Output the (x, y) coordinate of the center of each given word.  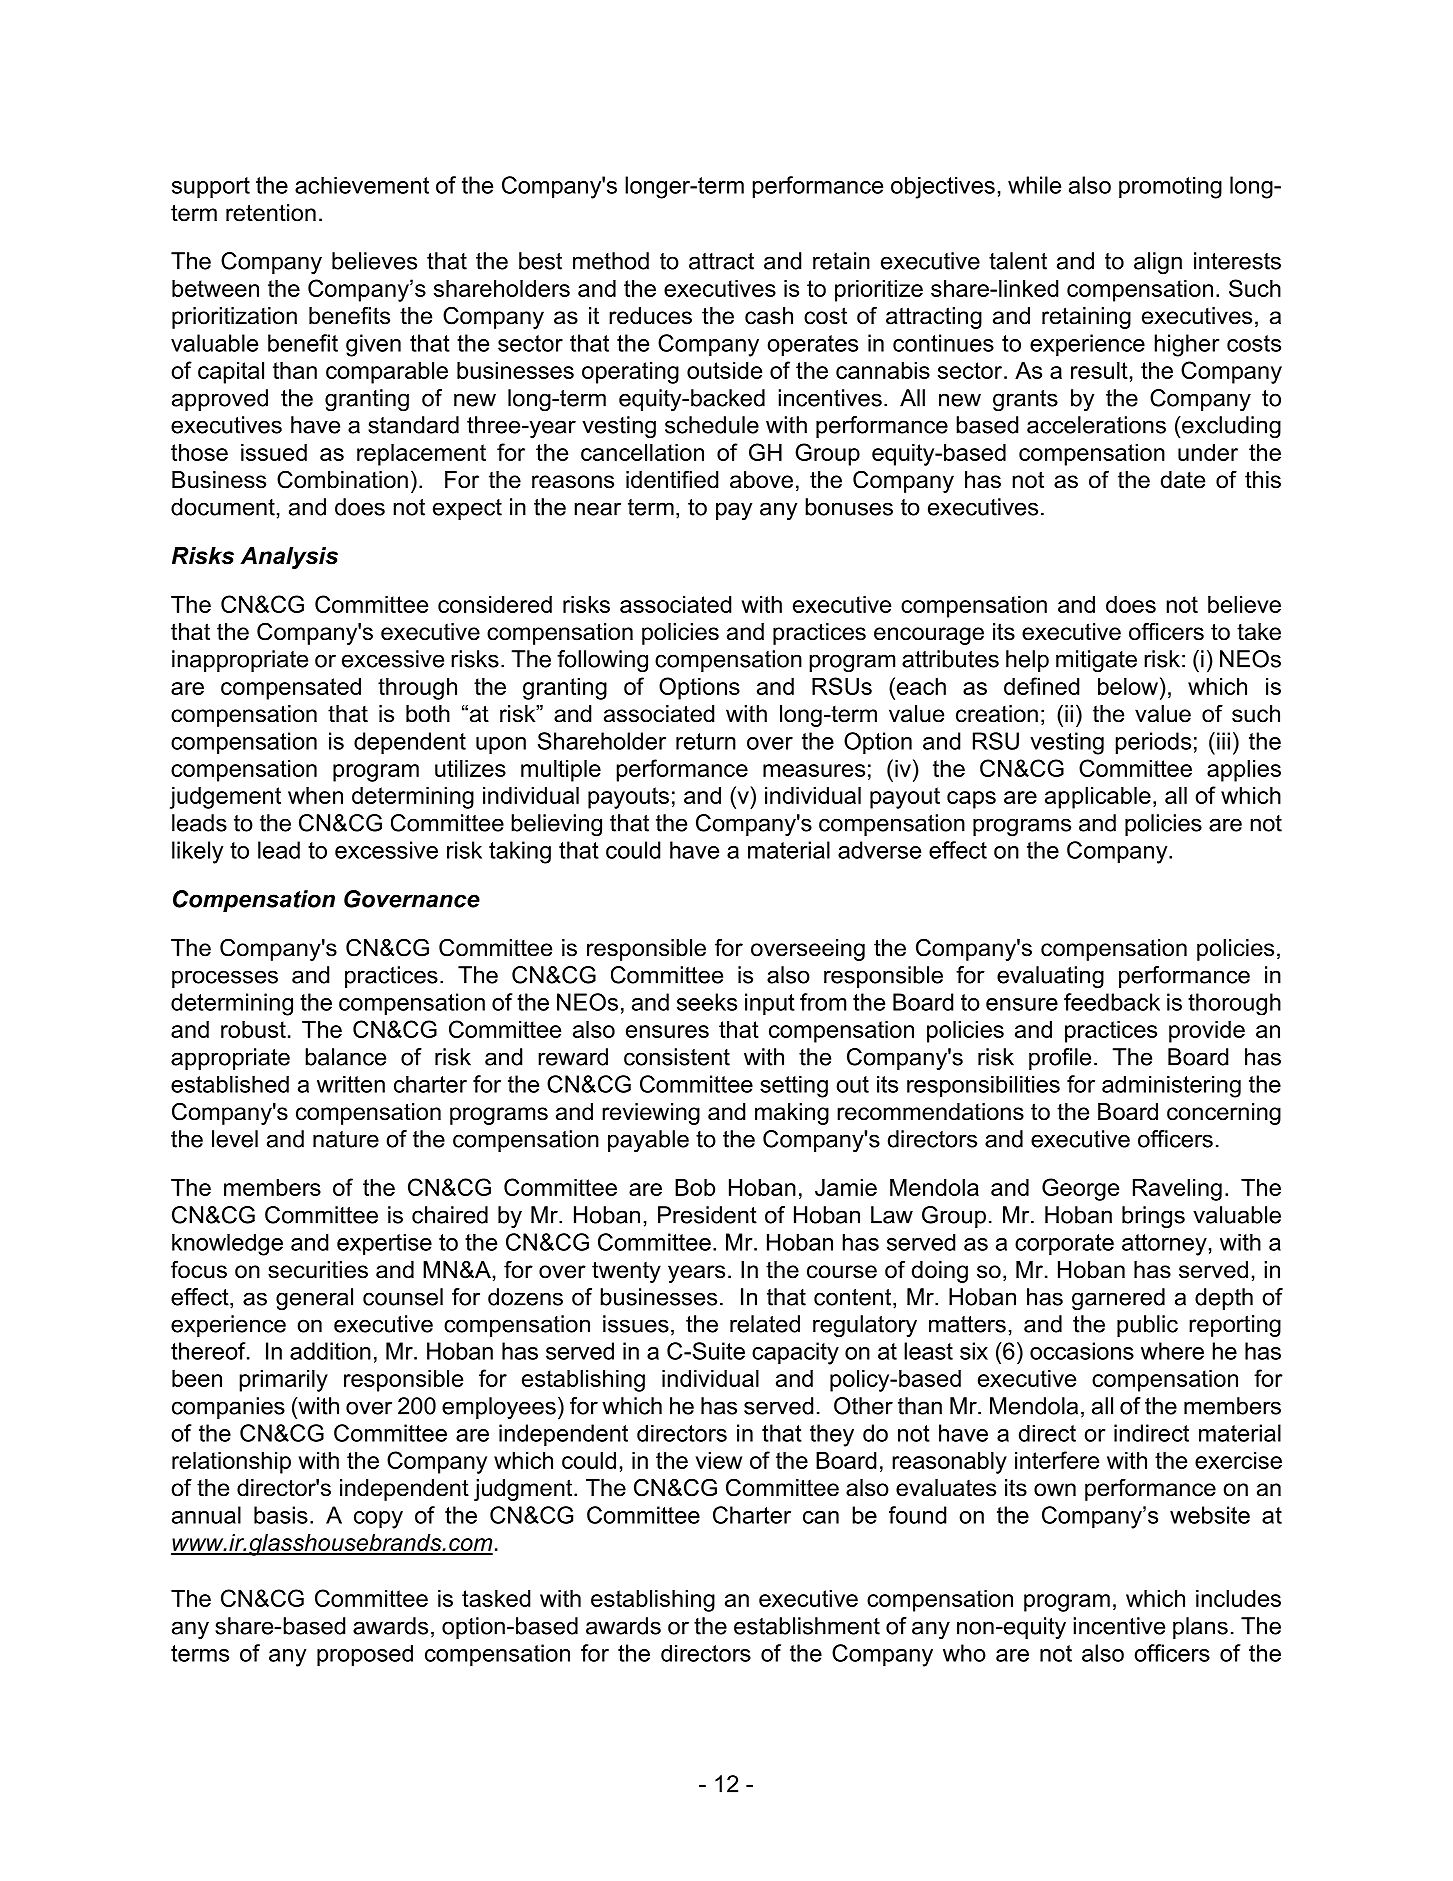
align (1158, 263)
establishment (807, 1626)
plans (1200, 1628)
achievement (362, 185)
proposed (365, 1656)
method (611, 261)
